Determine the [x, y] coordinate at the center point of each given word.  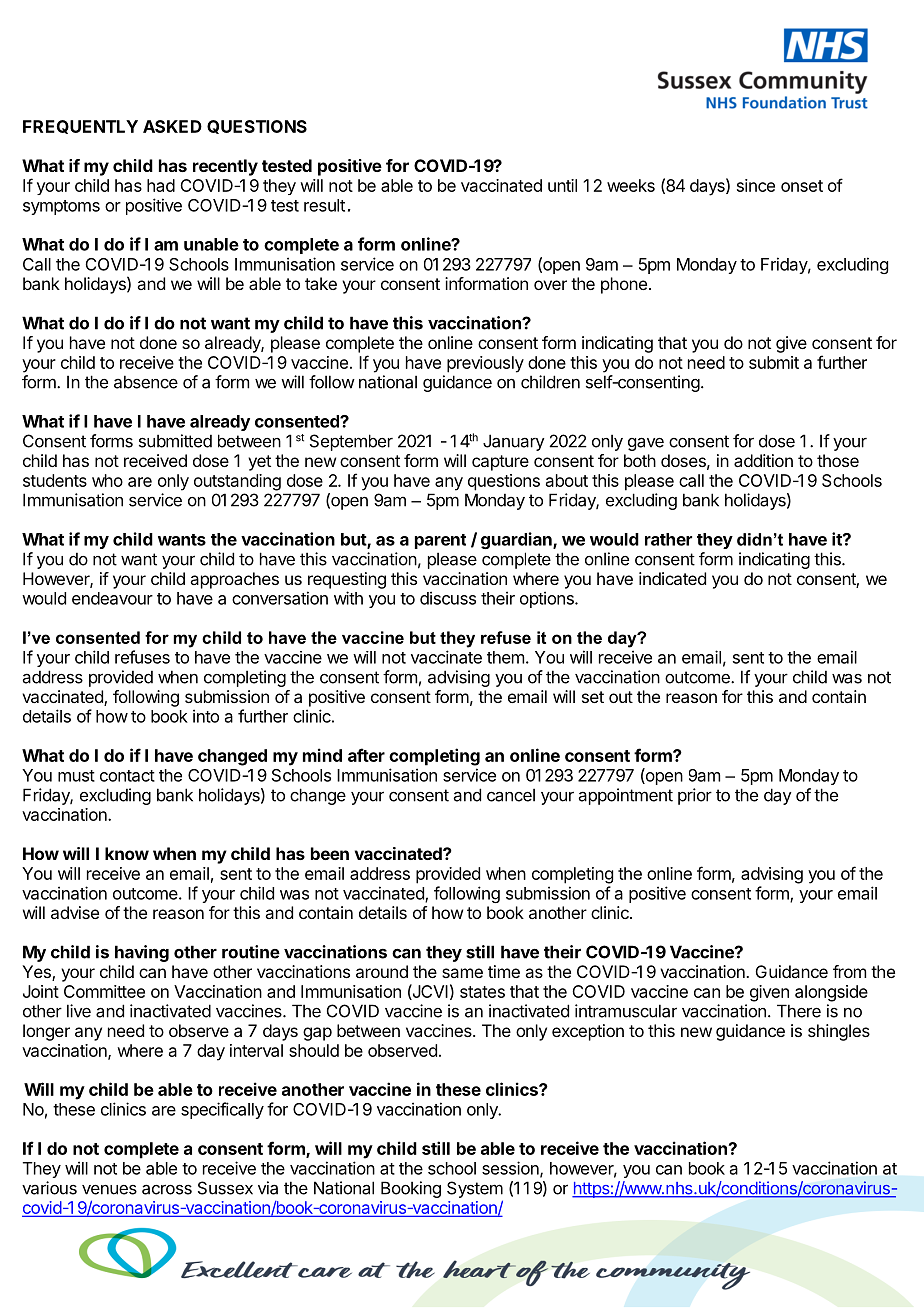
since [756, 185]
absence [146, 382]
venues [109, 1190]
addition [763, 460]
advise [75, 912]
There [799, 1011]
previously [485, 364]
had [161, 185]
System [475, 1189]
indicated [672, 578]
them [505, 657]
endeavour [112, 598]
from [849, 971]
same [462, 973]
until [562, 185]
